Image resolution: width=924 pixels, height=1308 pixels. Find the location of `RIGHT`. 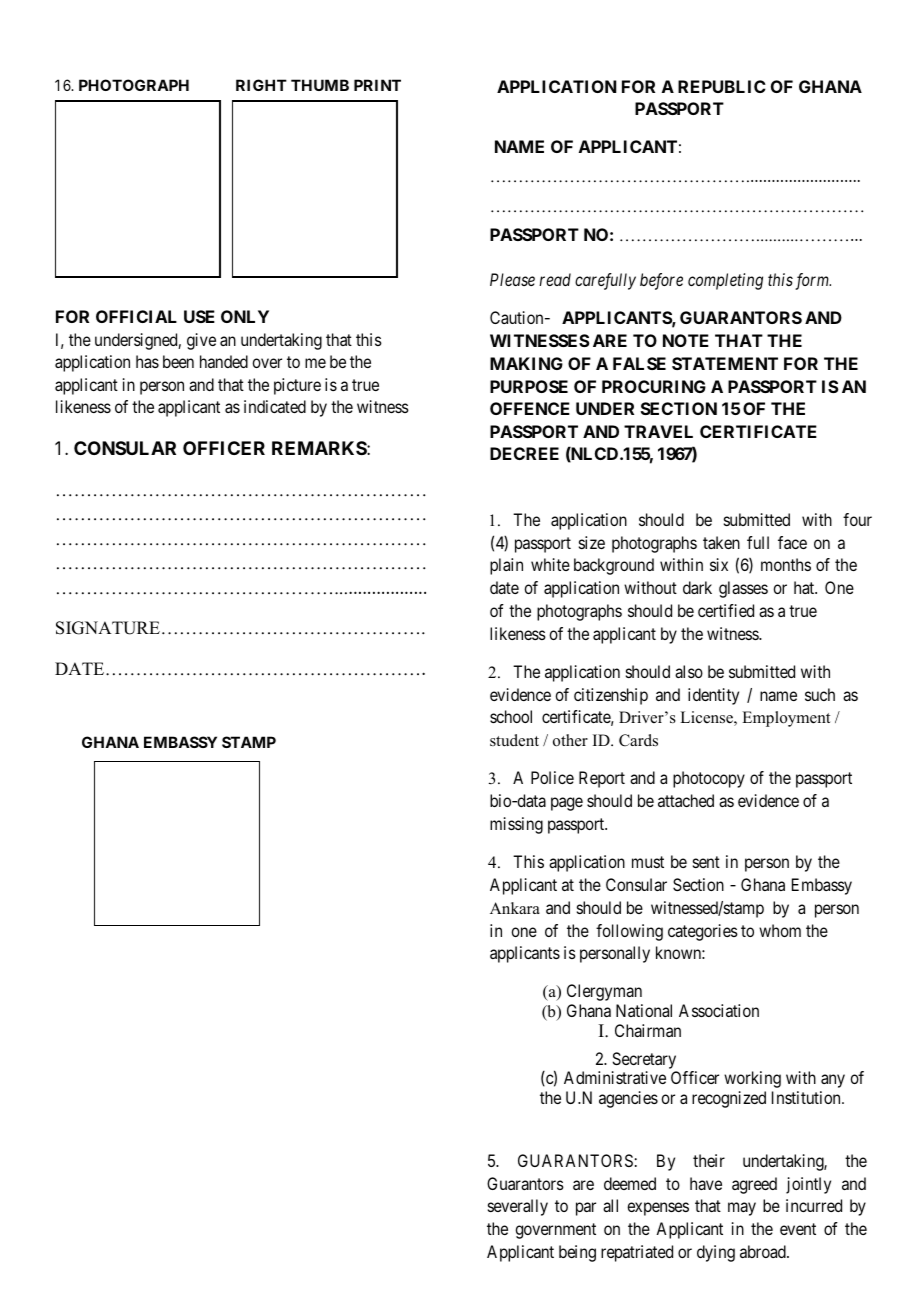

RIGHT is located at coordinates (261, 85).
